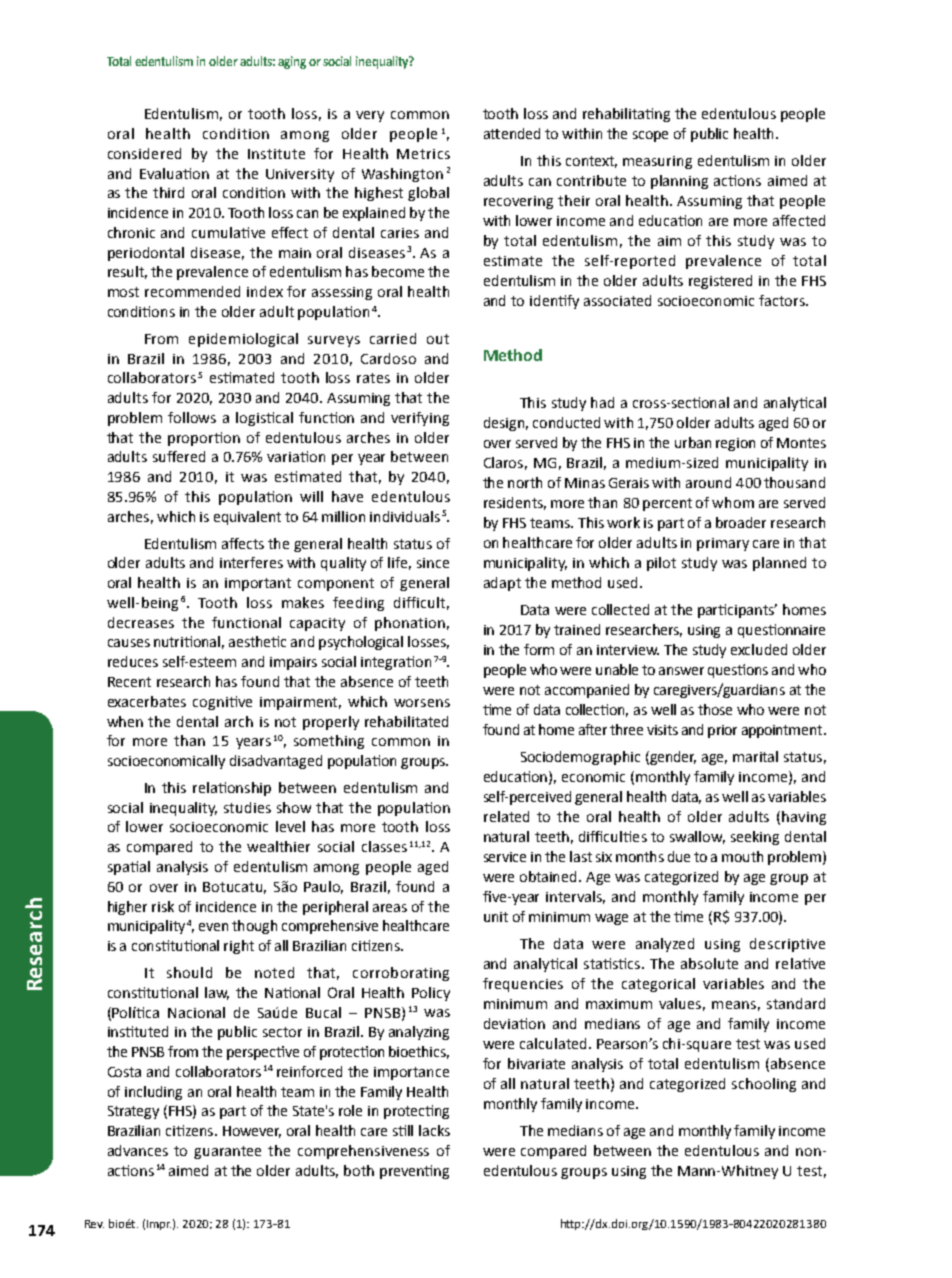  What do you see at coordinates (257, 641) in the screenshot?
I see `aesthetic` at bounding box center [257, 641].
